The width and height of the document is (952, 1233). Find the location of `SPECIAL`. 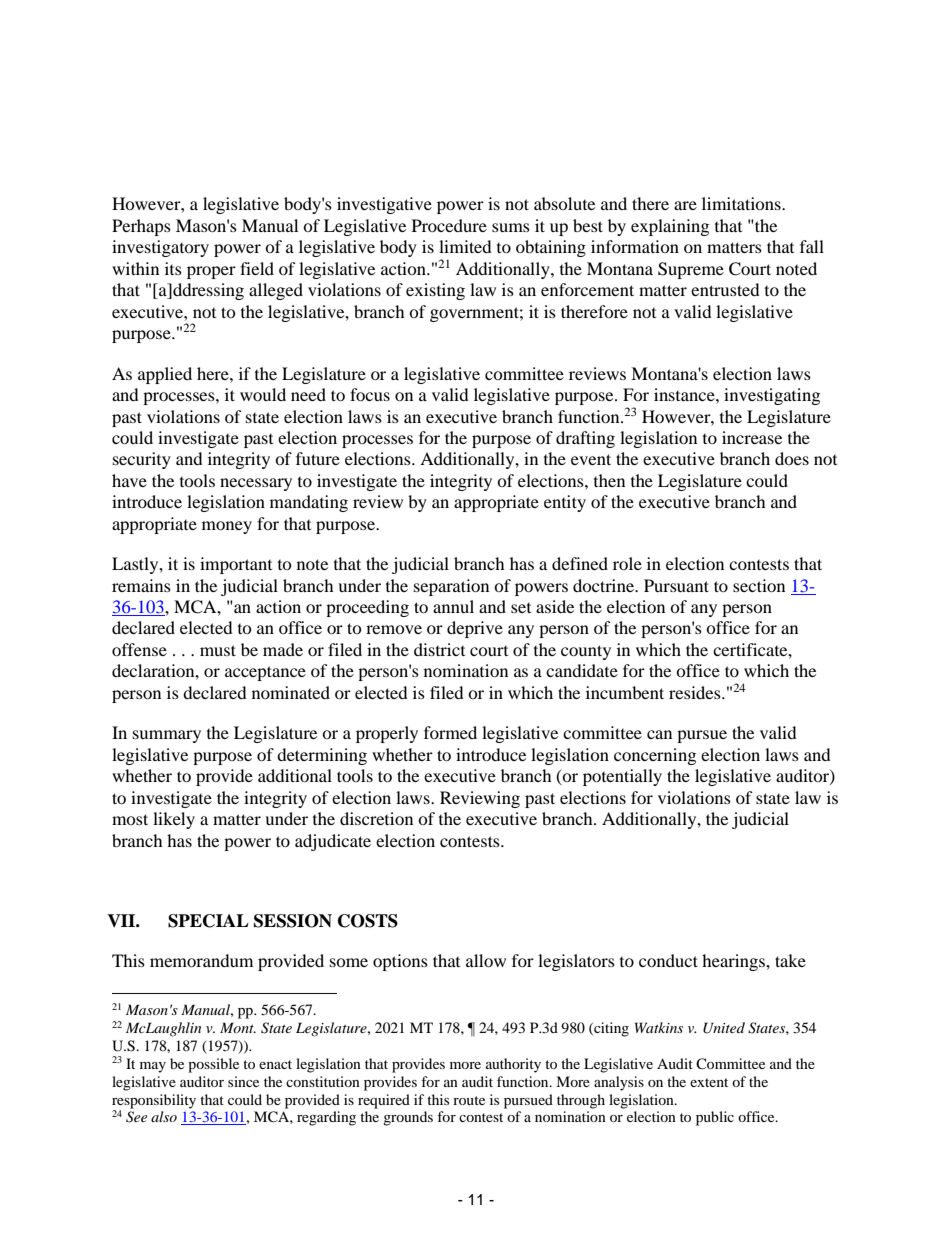

SPECIAL is located at coordinates (208, 921).
